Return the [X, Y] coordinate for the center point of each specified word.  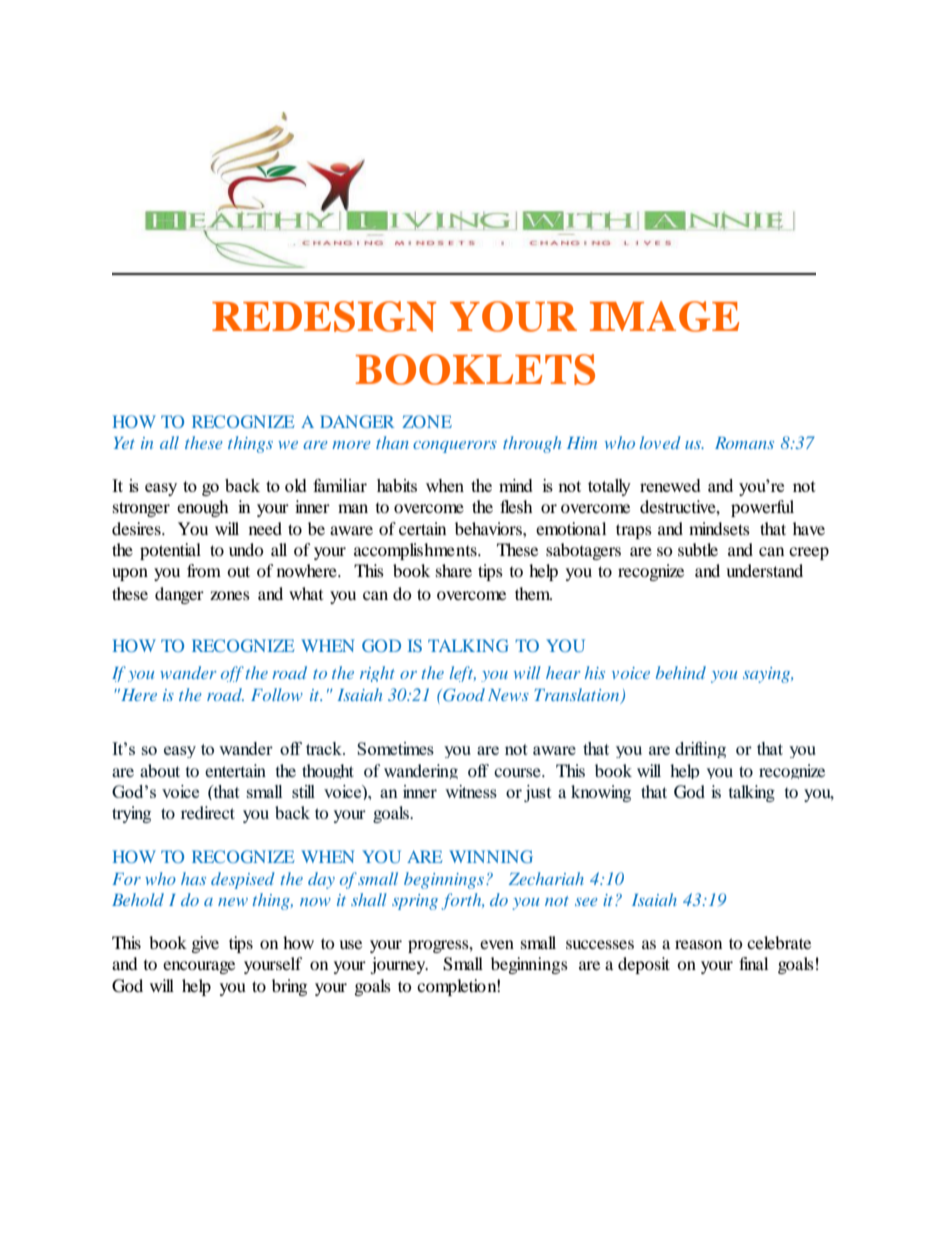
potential [170, 551]
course [518, 772]
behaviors [489, 528]
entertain [235, 770]
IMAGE [664, 316]
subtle [698, 549]
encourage [199, 967]
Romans [744, 443]
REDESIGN [324, 316]
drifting [700, 750]
